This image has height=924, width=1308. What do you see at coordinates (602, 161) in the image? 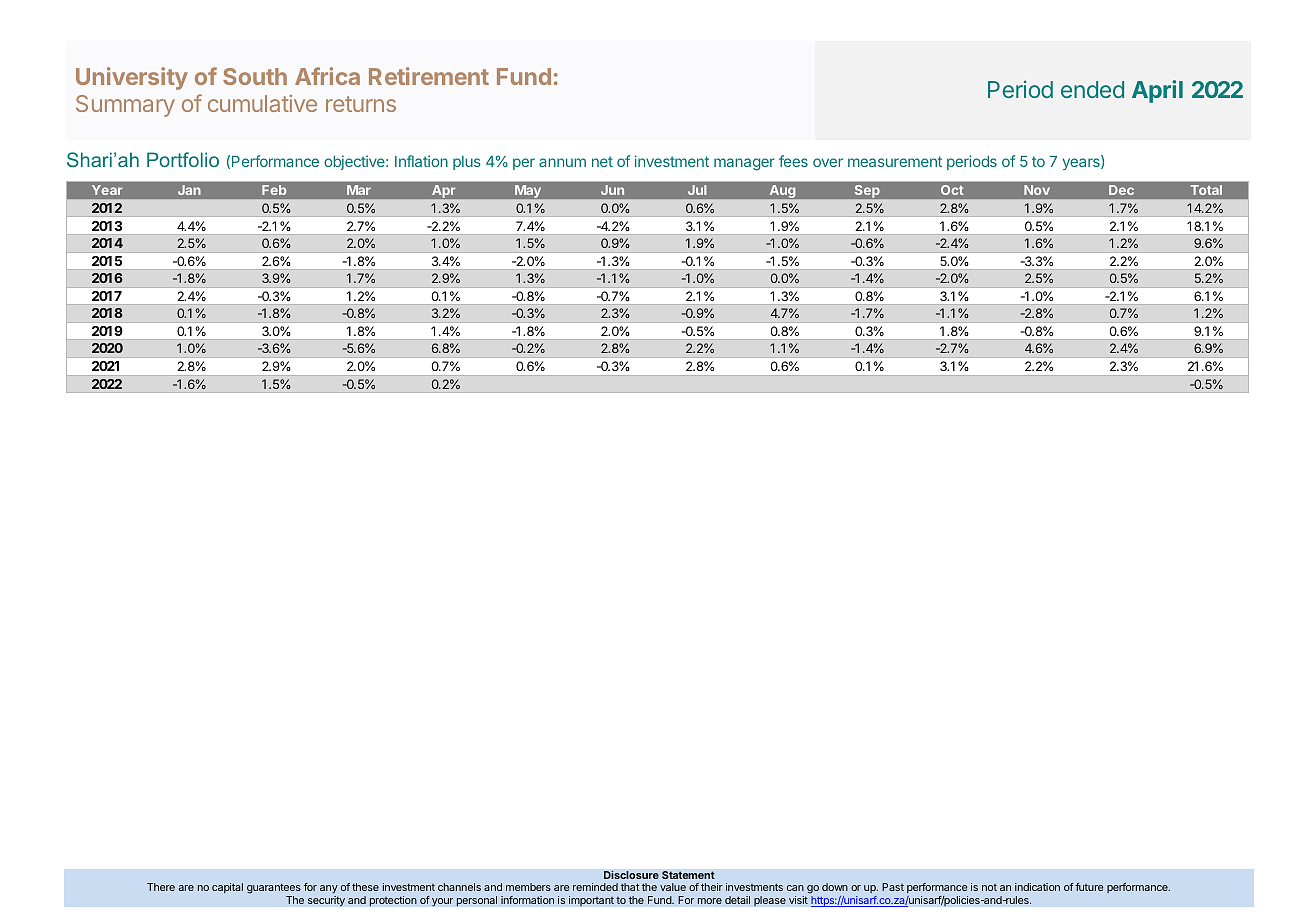
I see `net` at bounding box center [602, 161].
